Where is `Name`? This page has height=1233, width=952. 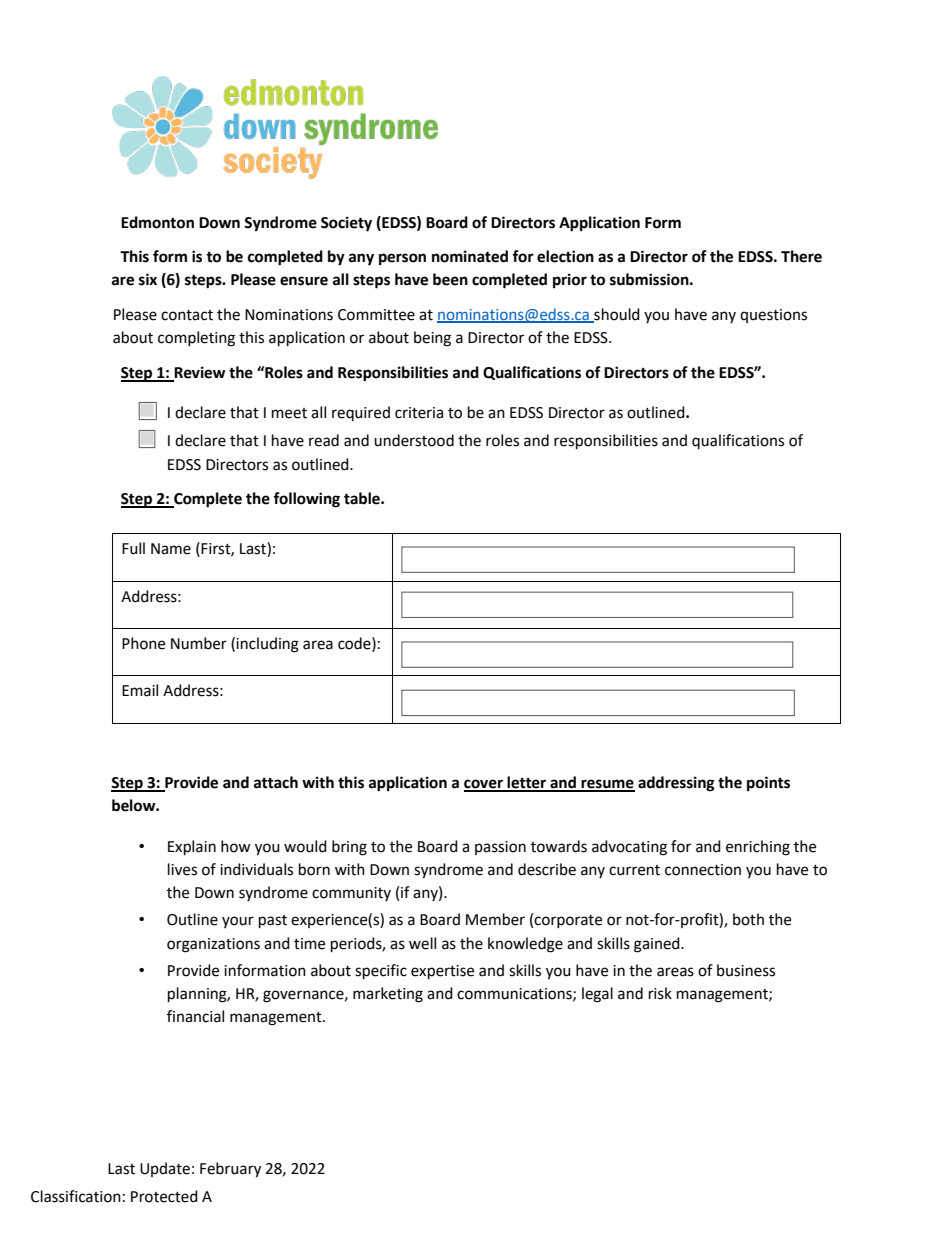
Name is located at coordinates (171, 549).
